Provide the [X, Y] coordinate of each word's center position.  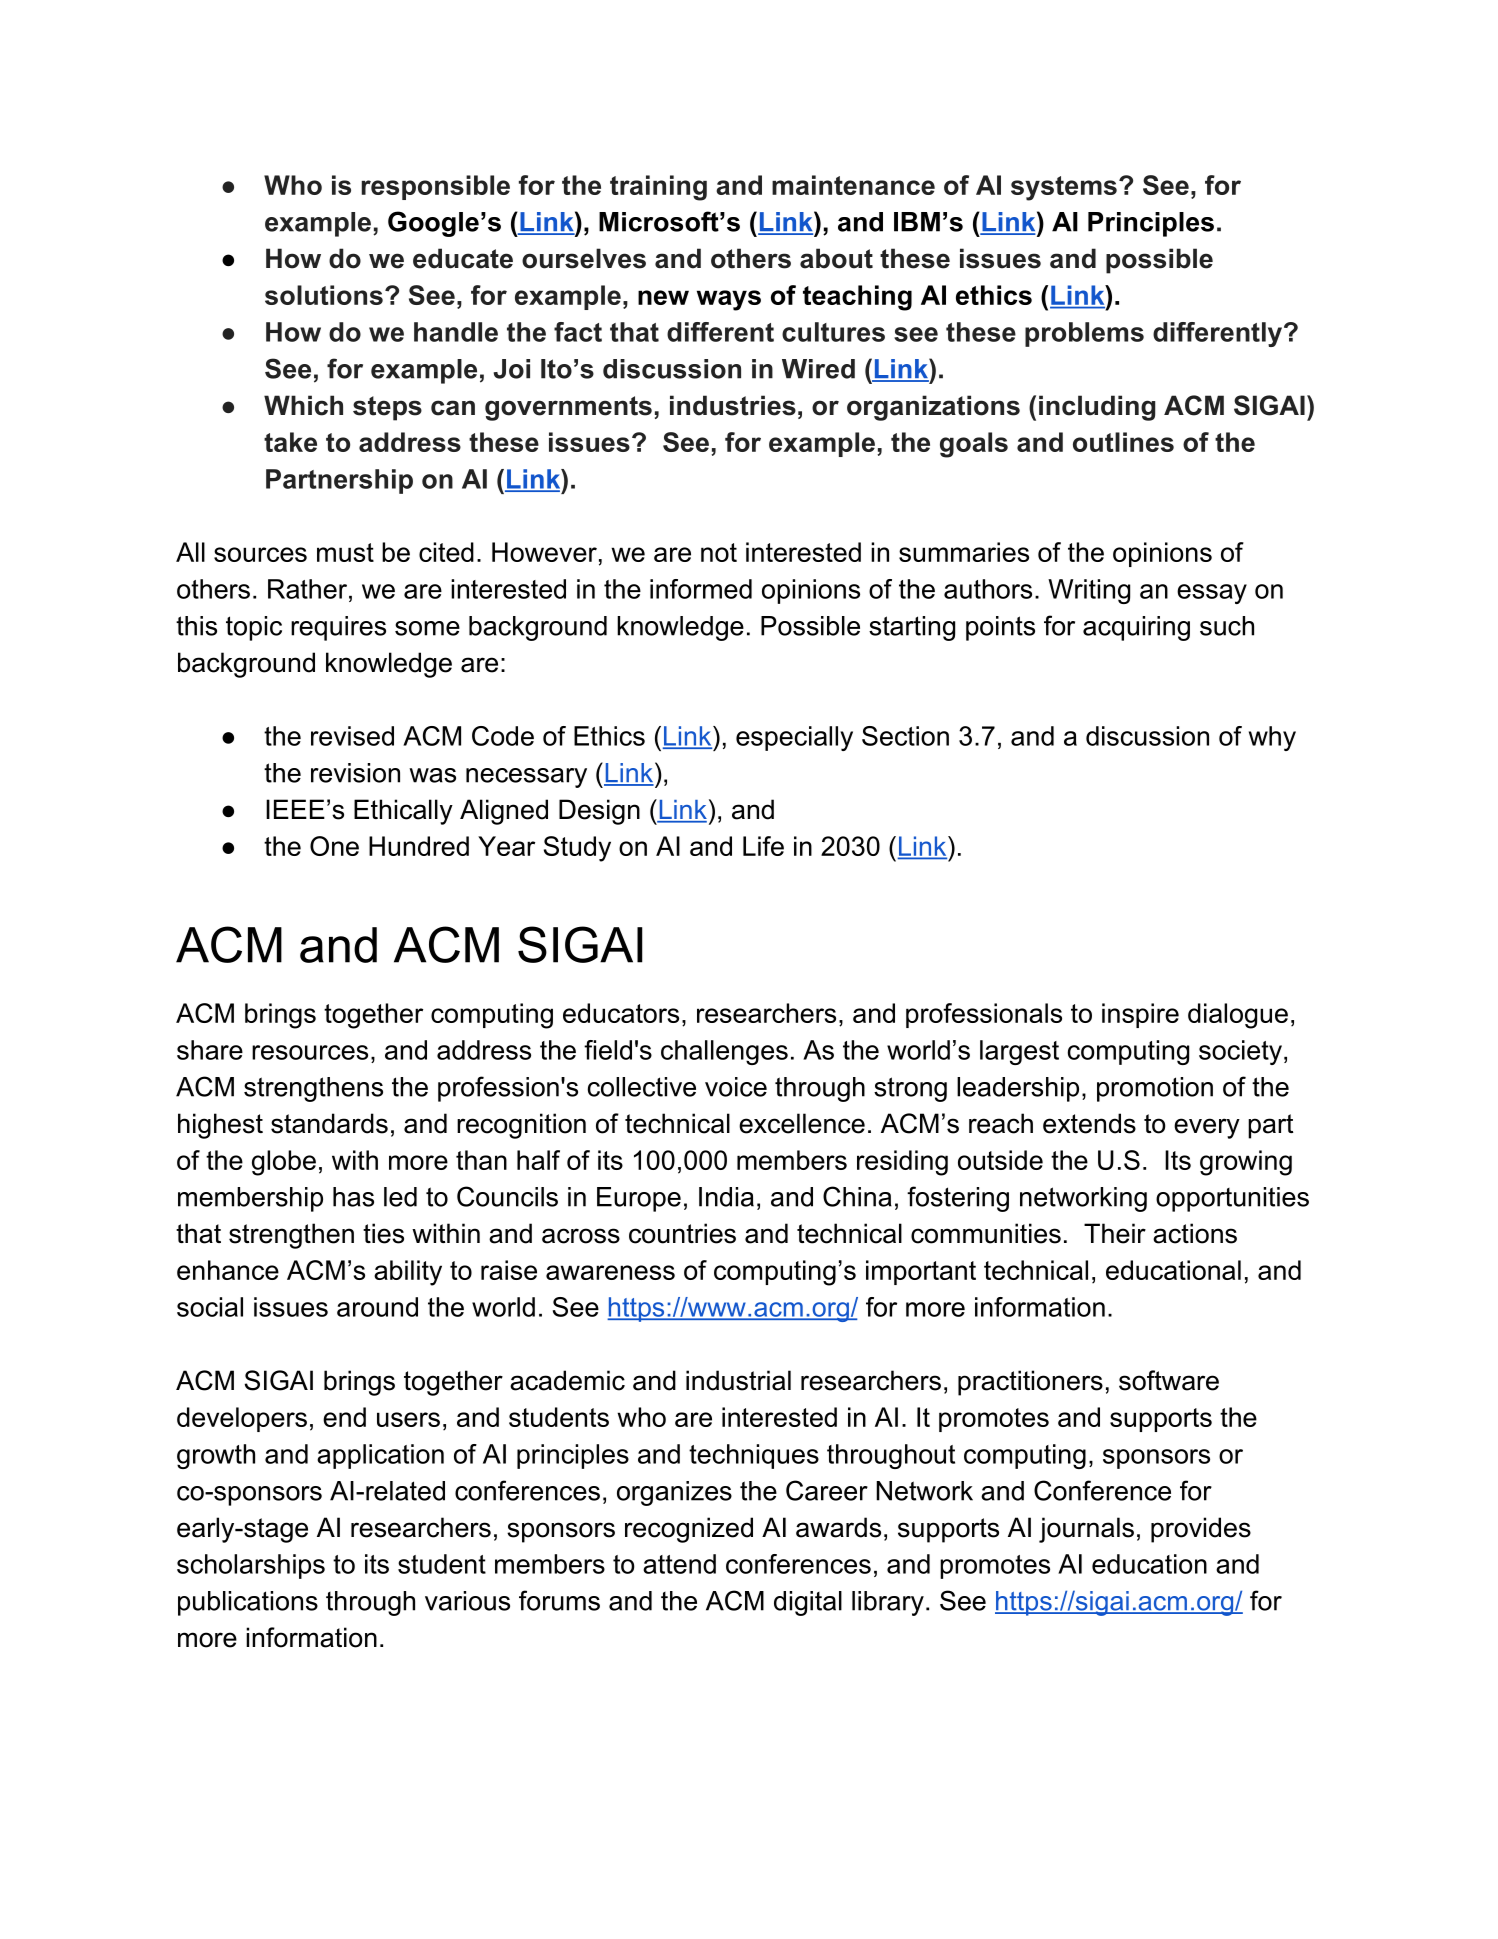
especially [794, 738]
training [658, 188]
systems [1064, 188]
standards [329, 1123]
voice [736, 1087]
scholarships [251, 1566]
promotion [1155, 1089]
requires [338, 628]
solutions [324, 295]
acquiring [1136, 628]
